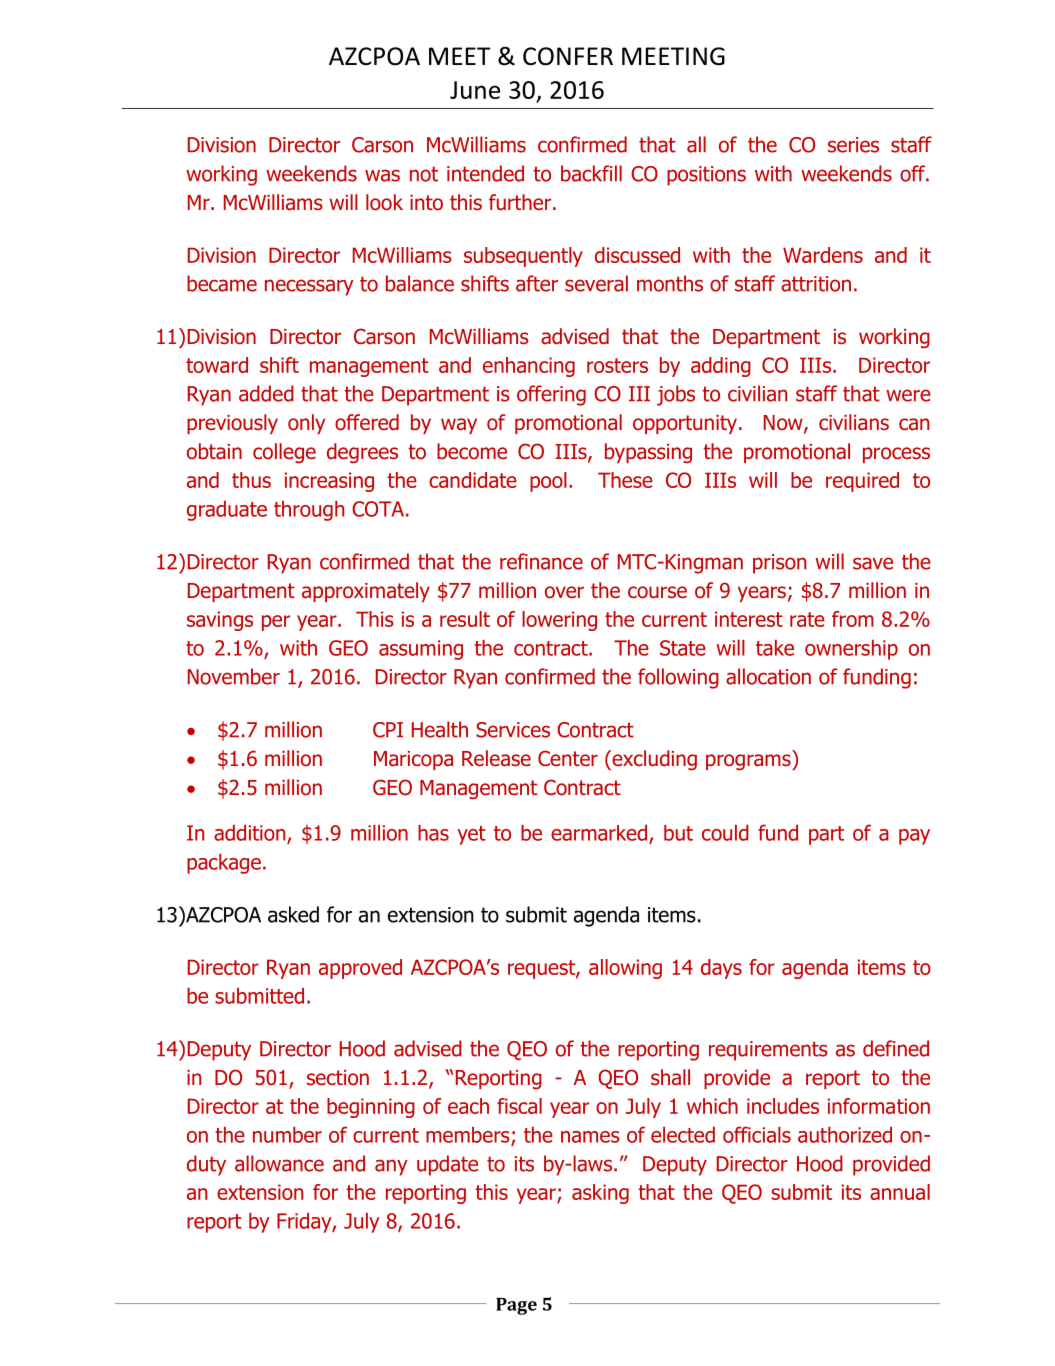 Image resolution: width=1055 pixels, height=1366 pixels. What do you see at coordinates (548, 482) in the image?
I see `pool` at bounding box center [548, 482].
